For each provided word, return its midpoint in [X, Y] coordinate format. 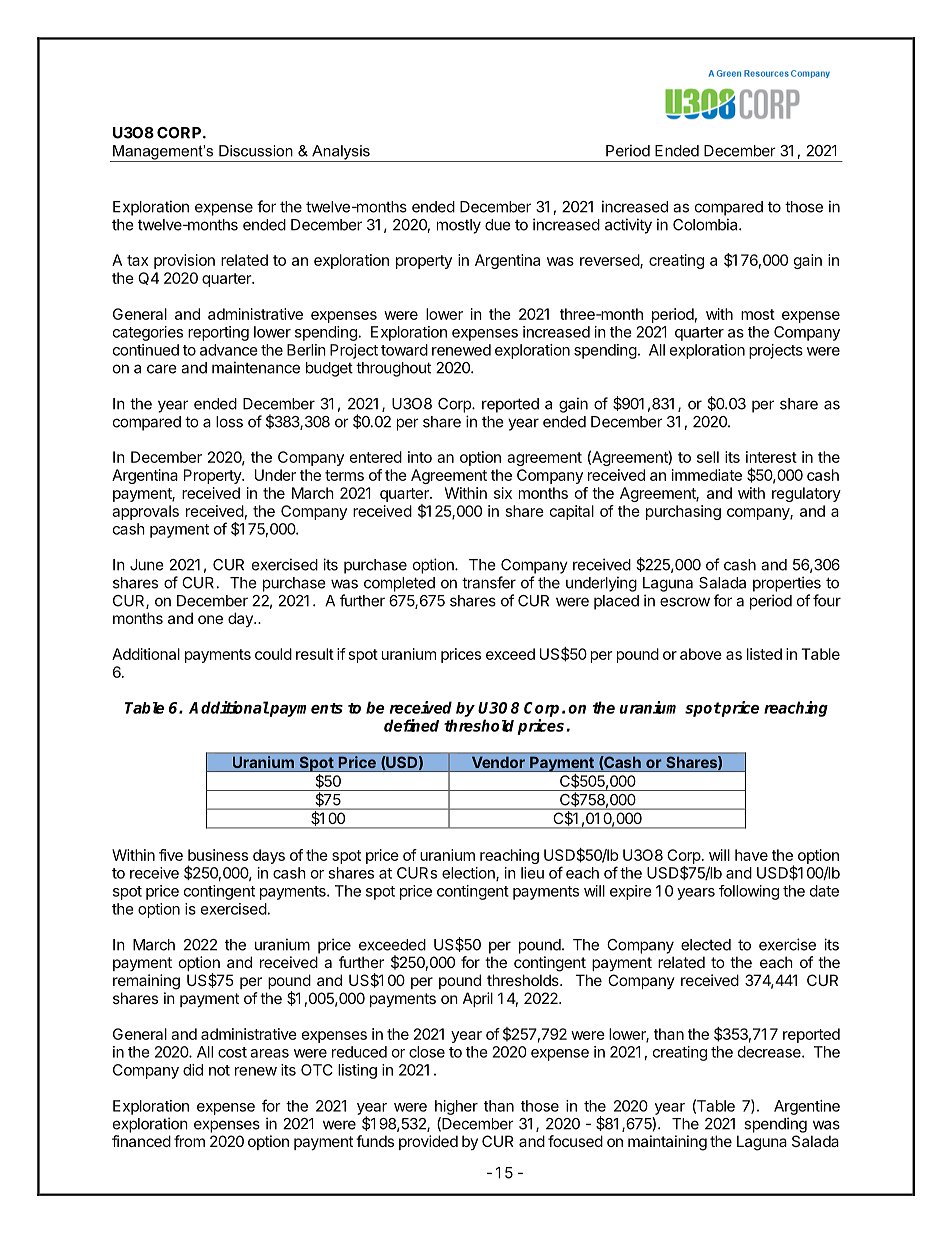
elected [706, 945]
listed [764, 654]
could [273, 654]
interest [771, 457]
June [147, 565]
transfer [489, 582]
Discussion [256, 151]
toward [404, 350]
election [469, 874]
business [218, 855]
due [498, 225]
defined [411, 725]
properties [787, 584]
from [189, 1141]
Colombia [706, 224]
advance [229, 350]
